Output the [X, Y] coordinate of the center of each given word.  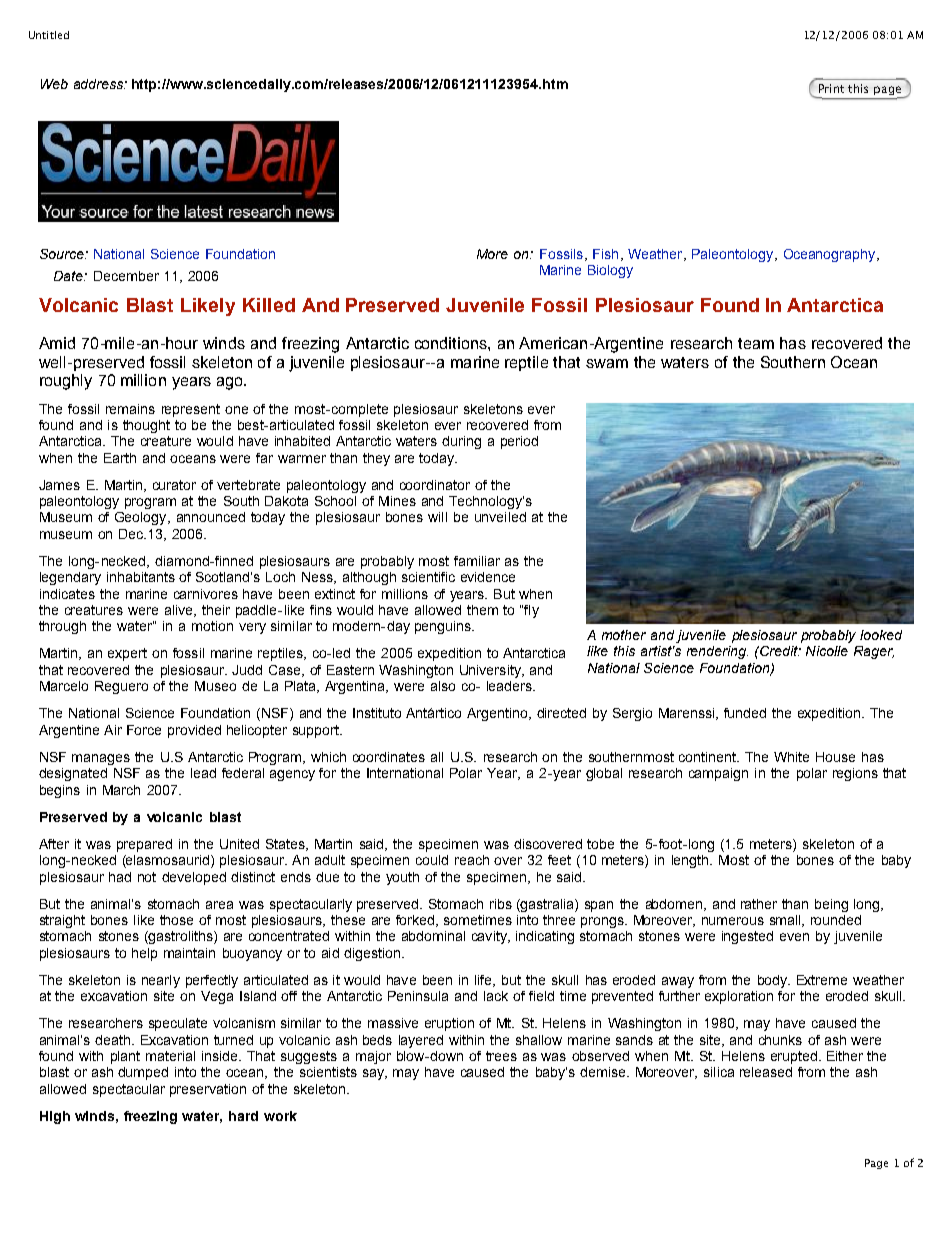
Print [831, 88]
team [756, 343]
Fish [605, 254]
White [791, 757]
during [461, 442]
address [99, 84]
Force [144, 730]
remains [130, 409]
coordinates [389, 757]
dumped [143, 1073]
